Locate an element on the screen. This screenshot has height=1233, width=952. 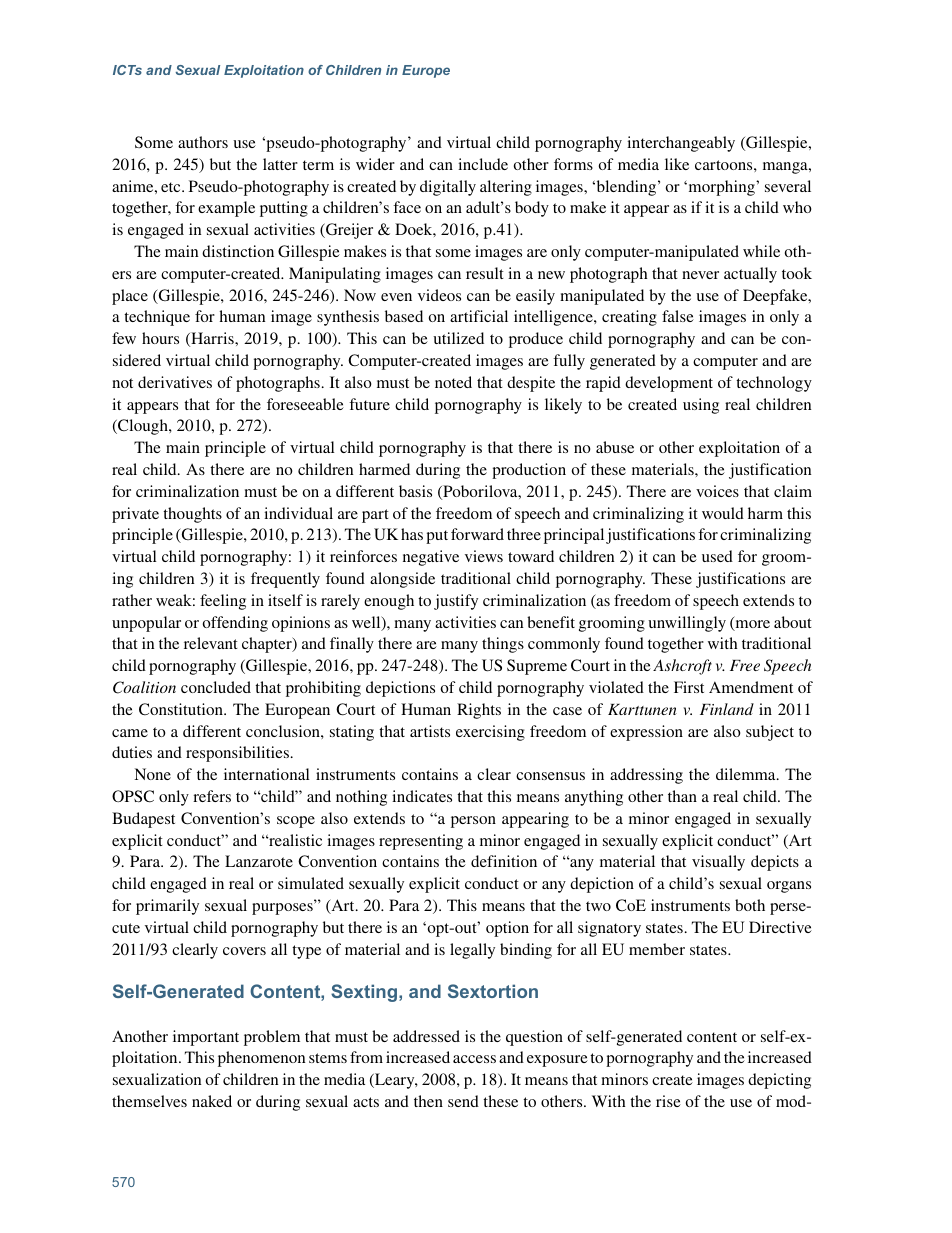
etc is located at coordinates (172, 187).
